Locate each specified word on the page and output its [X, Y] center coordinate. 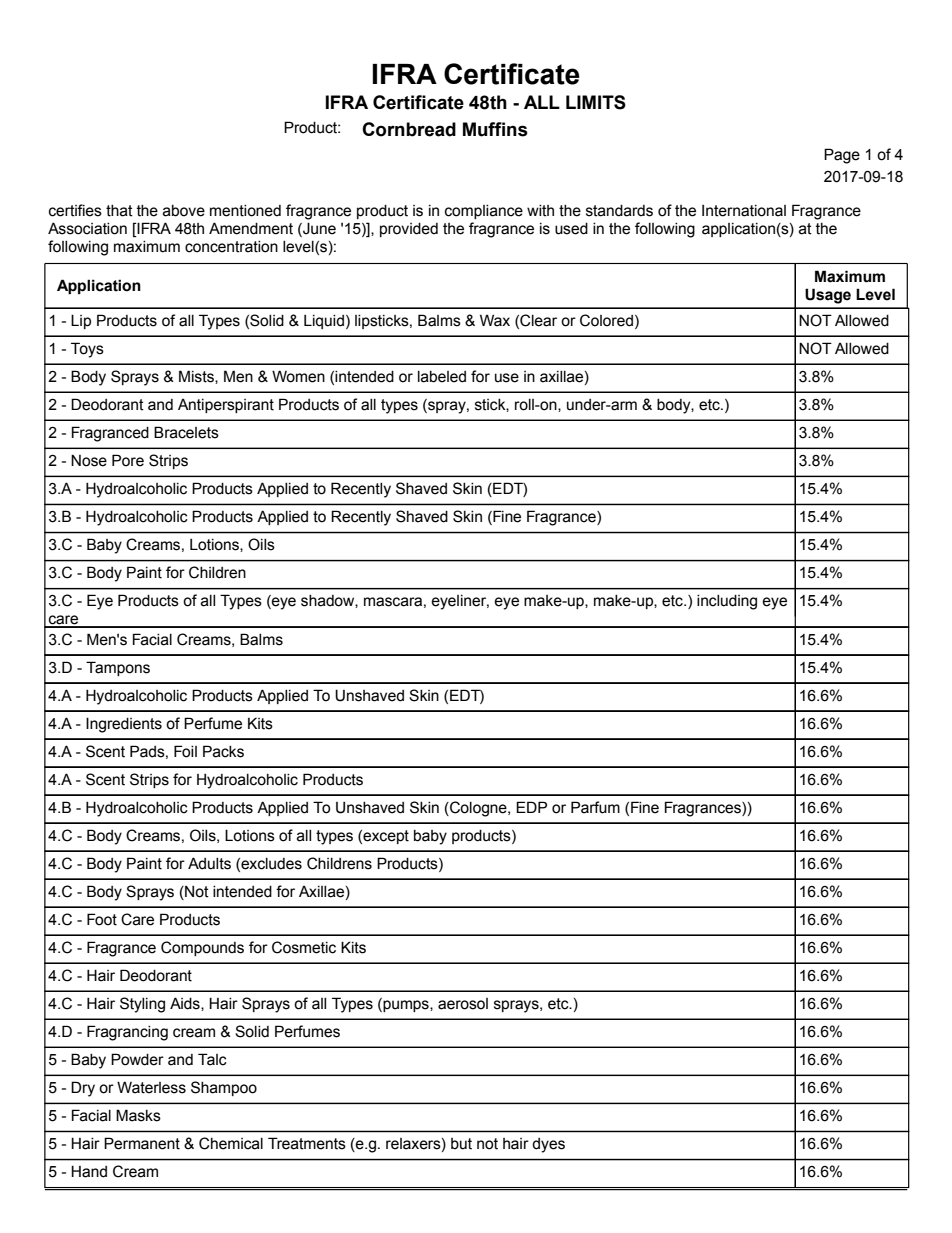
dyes [548, 1145]
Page [842, 156]
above [184, 211]
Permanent [142, 1143]
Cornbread [409, 129]
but [461, 1144]
